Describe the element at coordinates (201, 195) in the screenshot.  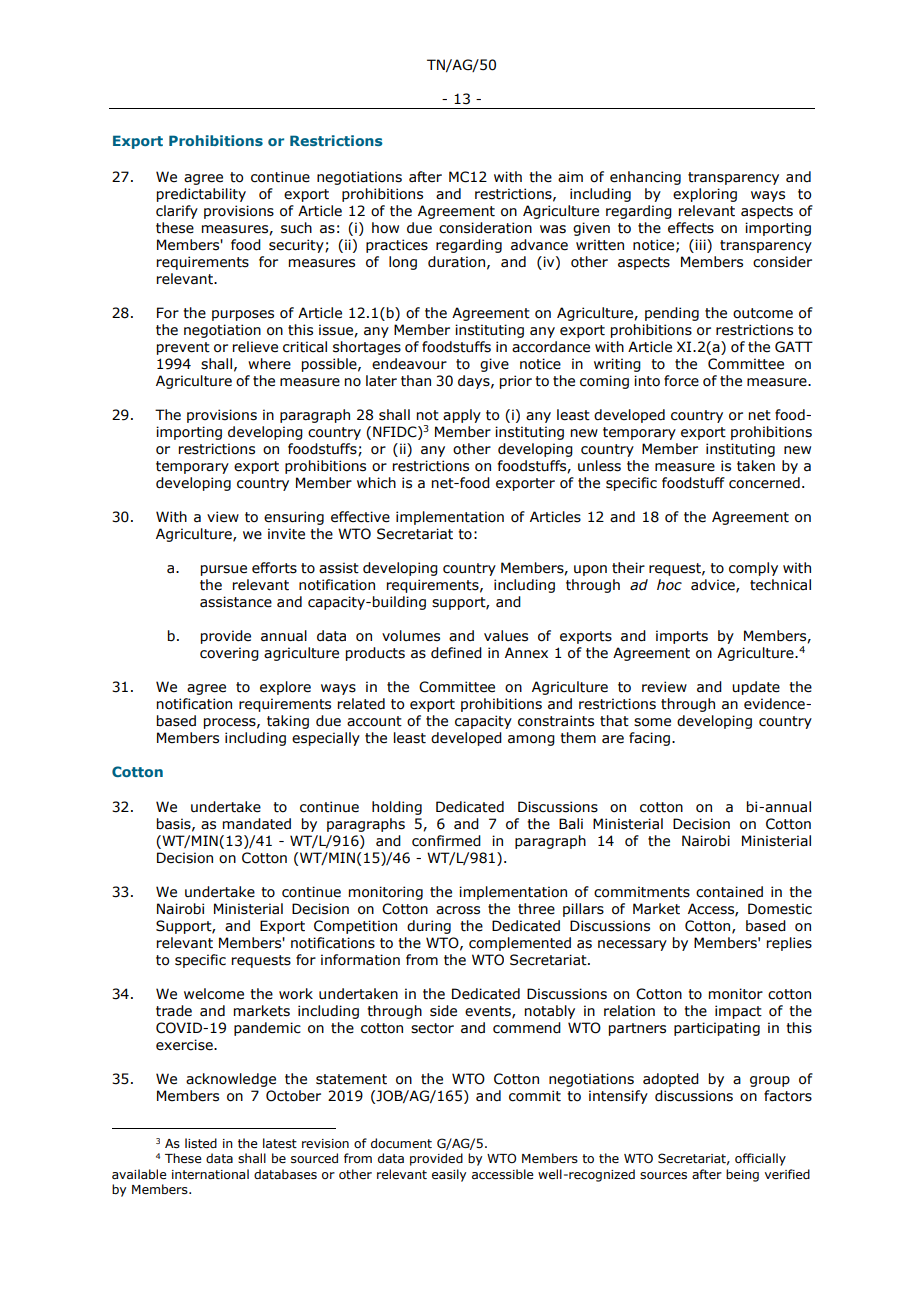
I see `predictability` at that location.
